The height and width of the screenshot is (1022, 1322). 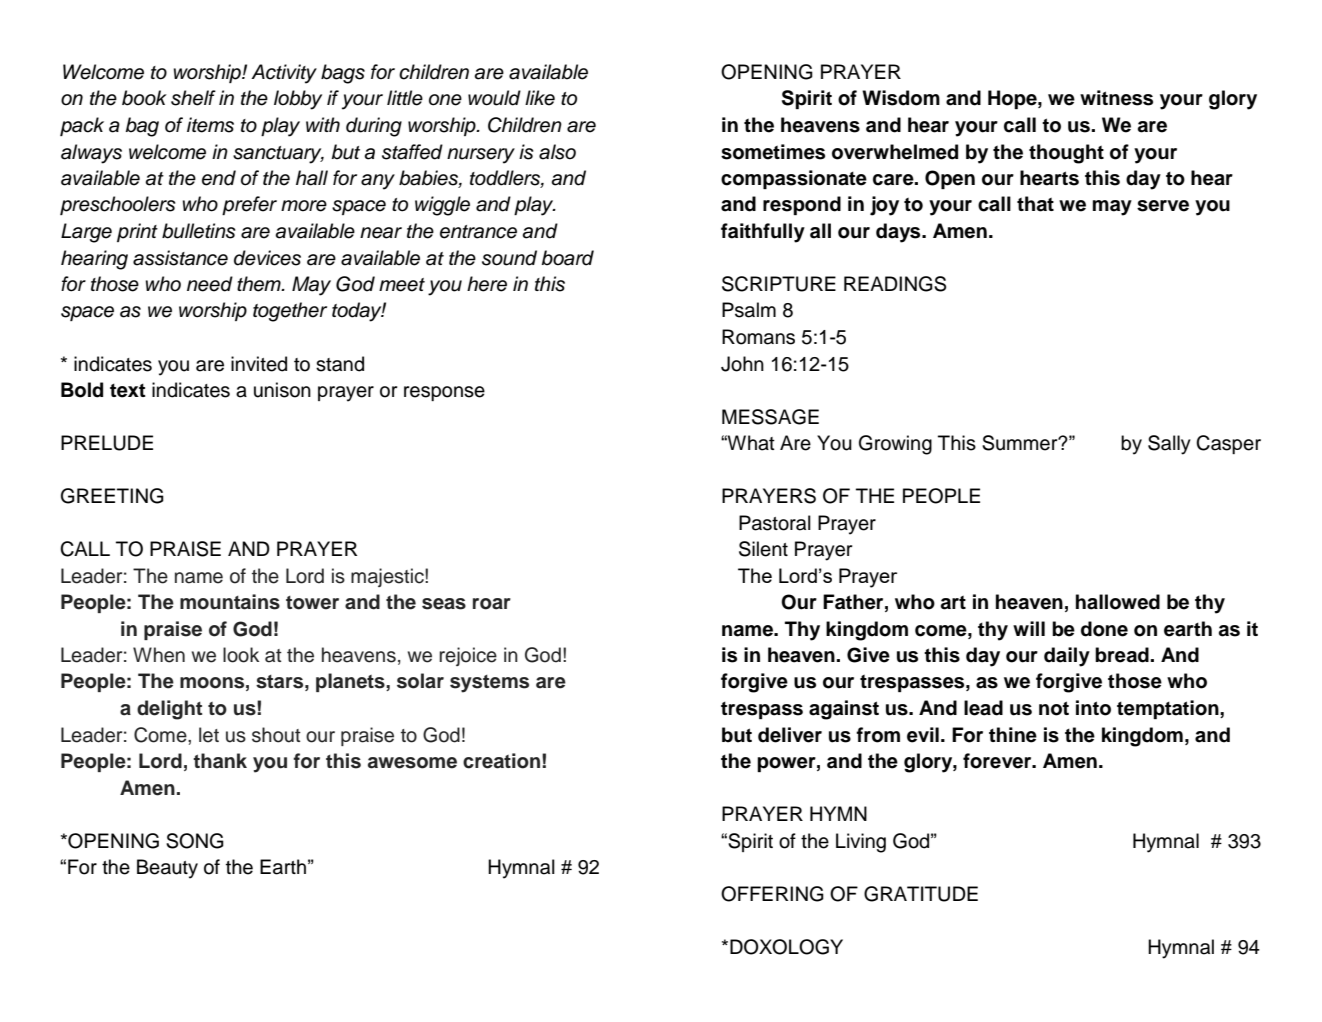 What do you see at coordinates (193, 98) in the screenshot?
I see `shelf` at bounding box center [193, 98].
